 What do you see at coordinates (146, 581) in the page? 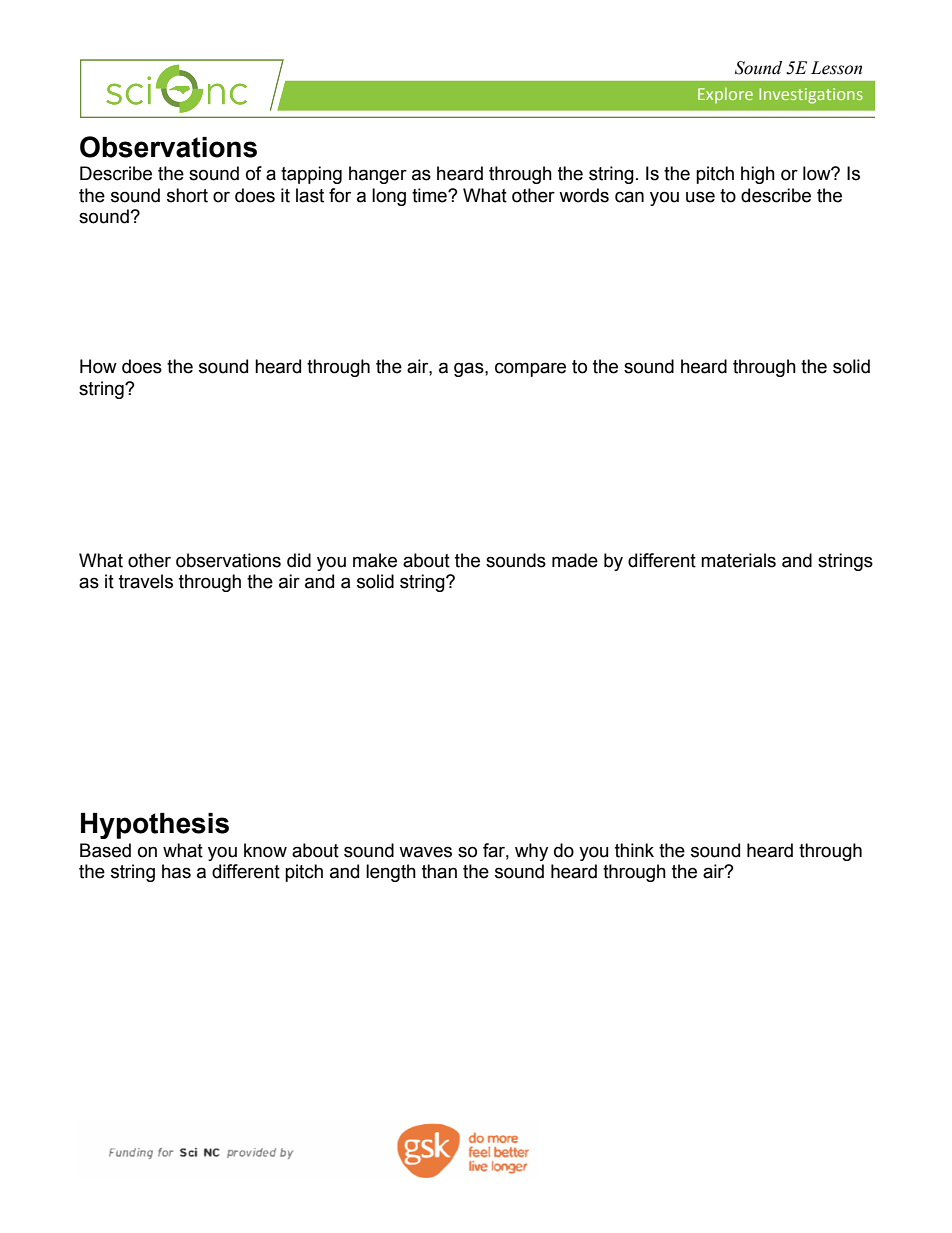
I see `travels` at bounding box center [146, 581].
